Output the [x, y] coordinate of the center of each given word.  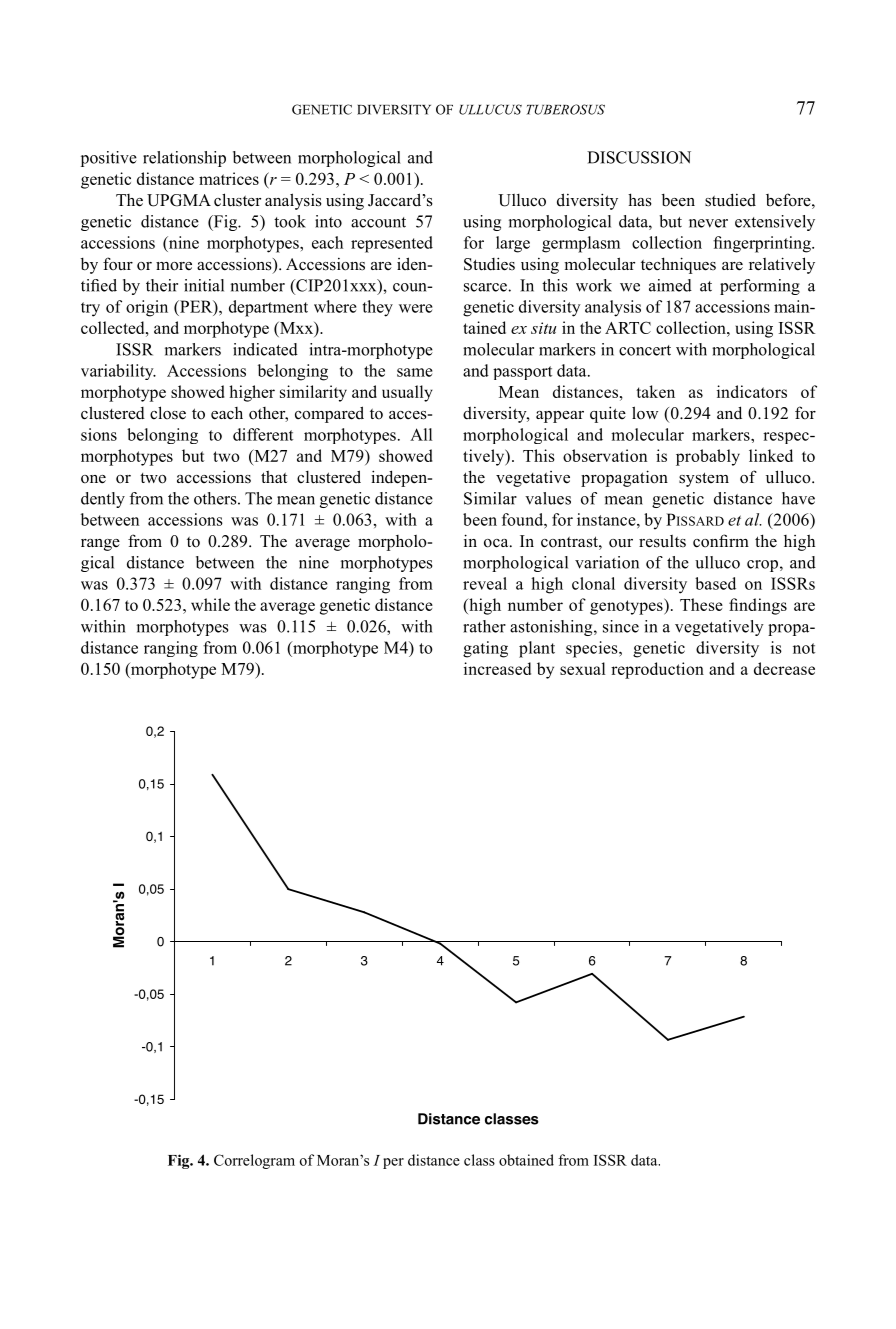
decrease [784, 668]
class [479, 1160]
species [593, 649]
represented [392, 244]
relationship [184, 159]
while [210, 604]
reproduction [657, 670]
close [168, 413]
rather [484, 626]
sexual [582, 668]
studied [730, 200]
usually [407, 393]
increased [497, 668]
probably [708, 457]
